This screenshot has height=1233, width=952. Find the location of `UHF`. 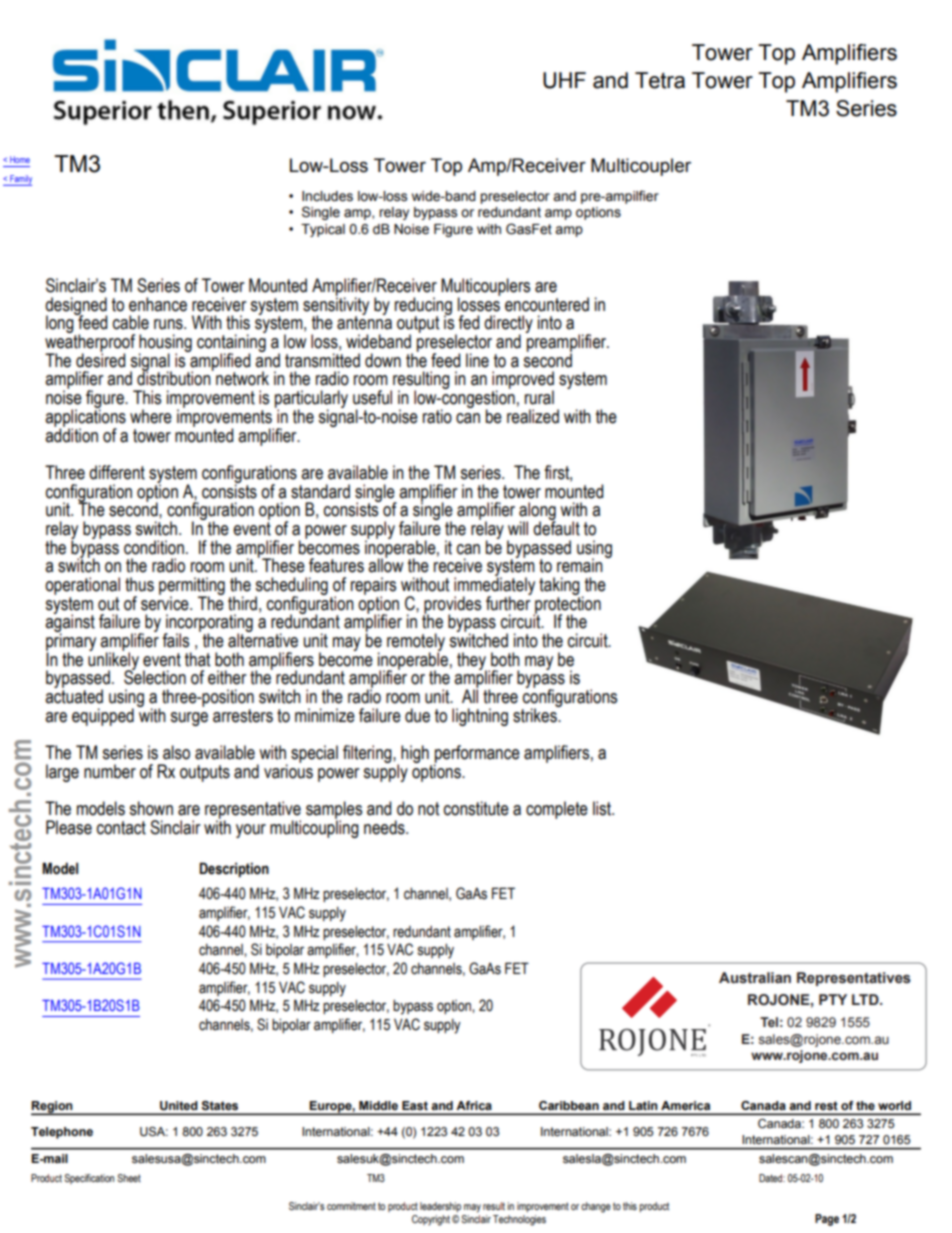

UHF is located at coordinates (564, 80).
